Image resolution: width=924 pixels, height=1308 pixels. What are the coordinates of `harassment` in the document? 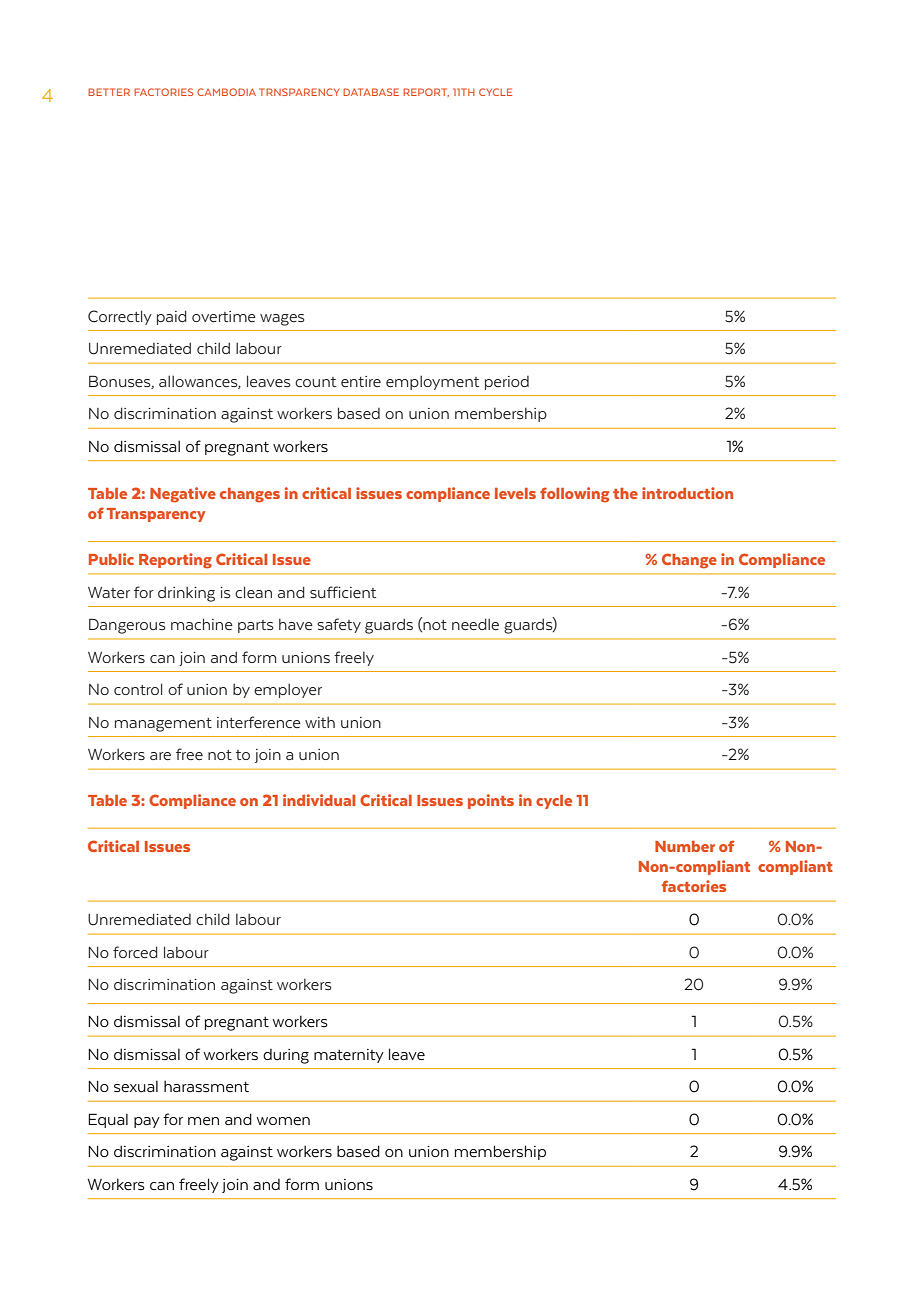 It's located at (206, 1086).
